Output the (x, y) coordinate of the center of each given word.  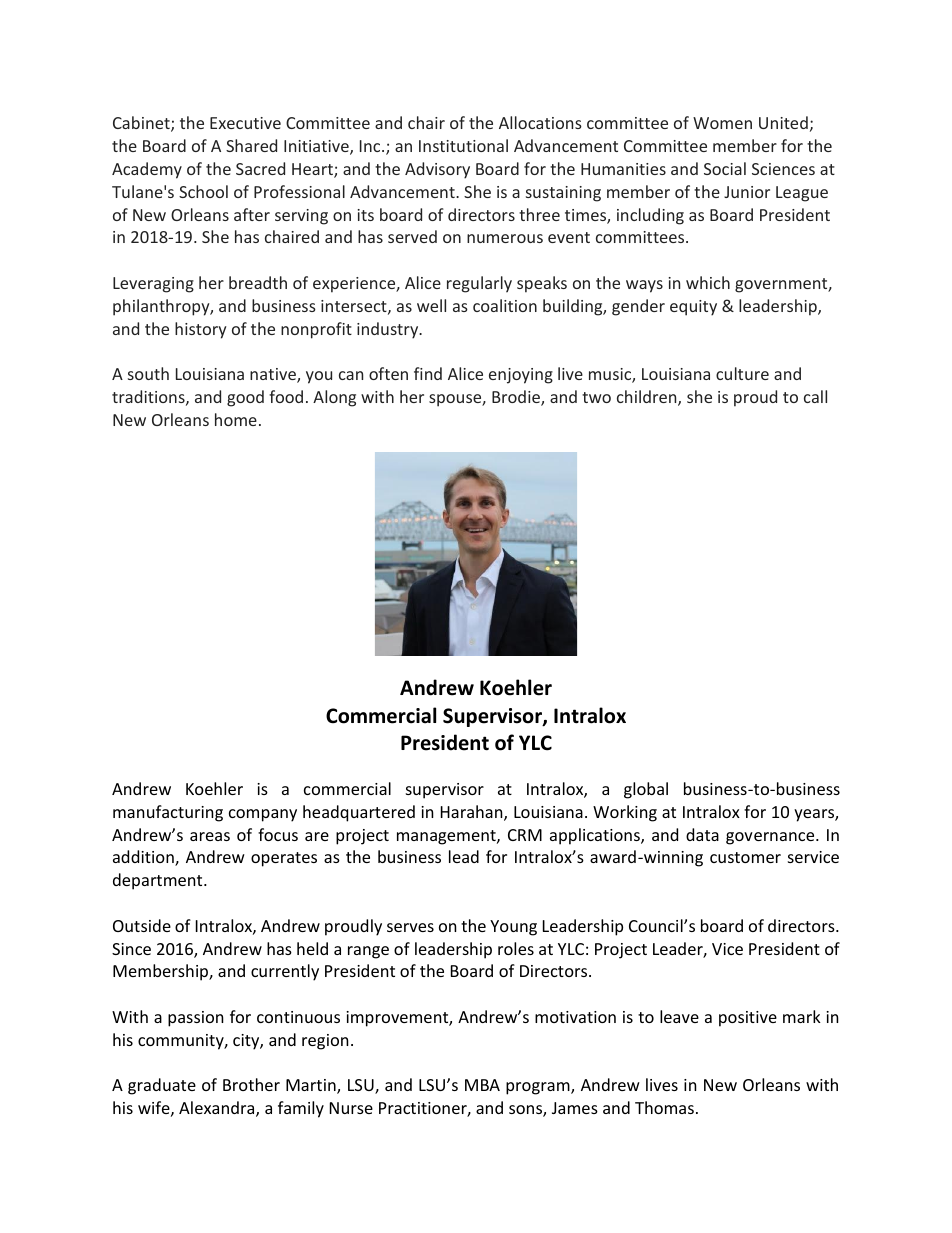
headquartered (359, 813)
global (646, 790)
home (236, 419)
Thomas (664, 1107)
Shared (251, 145)
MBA (482, 1085)
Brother (251, 1084)
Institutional (463, 145)
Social (725, 168)
